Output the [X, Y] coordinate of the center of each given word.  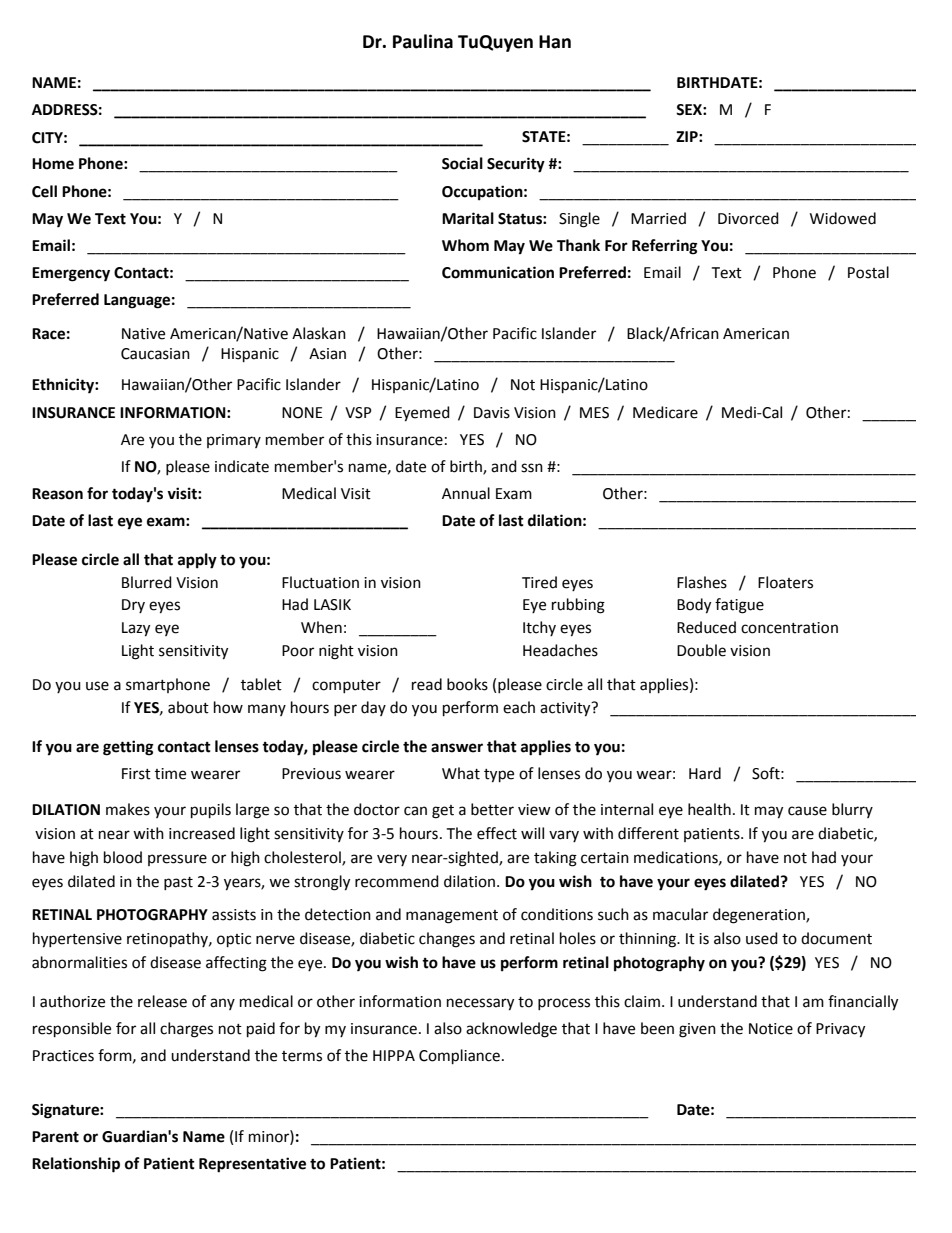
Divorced [748, 218]
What [461, 773]
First [136, 774]
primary [234, 441]
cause [807, 811]
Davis [492, 413]
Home [53, 164]
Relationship [76, 1165]
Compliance [459, 1057]
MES [594, 413]
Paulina [423, 41]
